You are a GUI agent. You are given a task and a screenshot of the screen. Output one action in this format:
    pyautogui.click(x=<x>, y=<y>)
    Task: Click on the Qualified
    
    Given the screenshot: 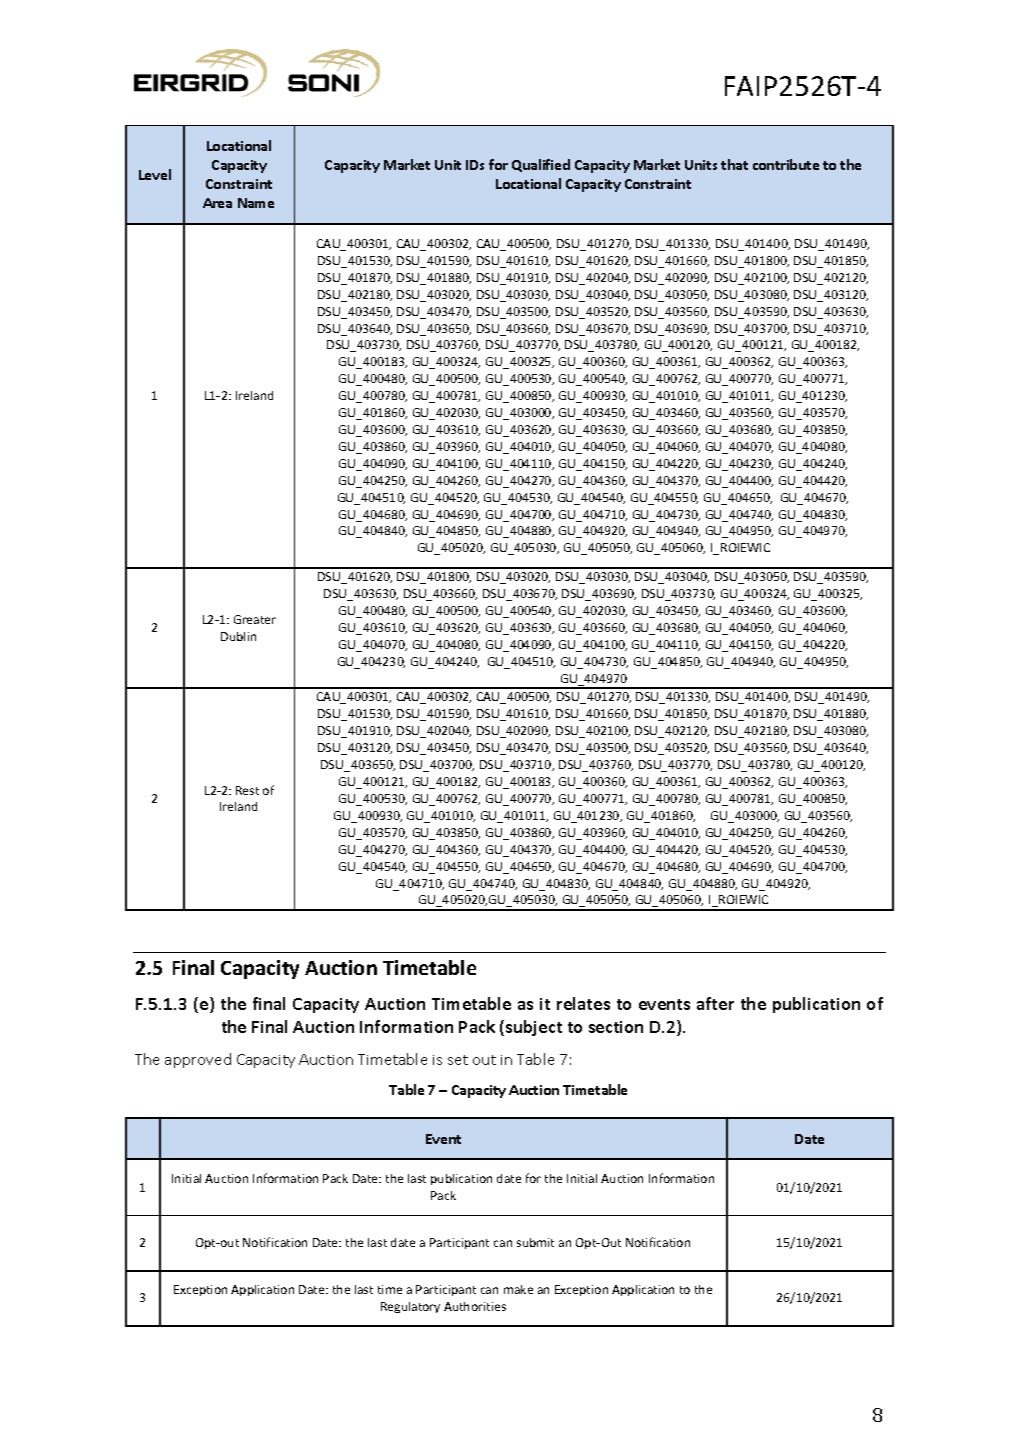 What is the action you would take?
    pyautogui.click(x=541, y=165)
